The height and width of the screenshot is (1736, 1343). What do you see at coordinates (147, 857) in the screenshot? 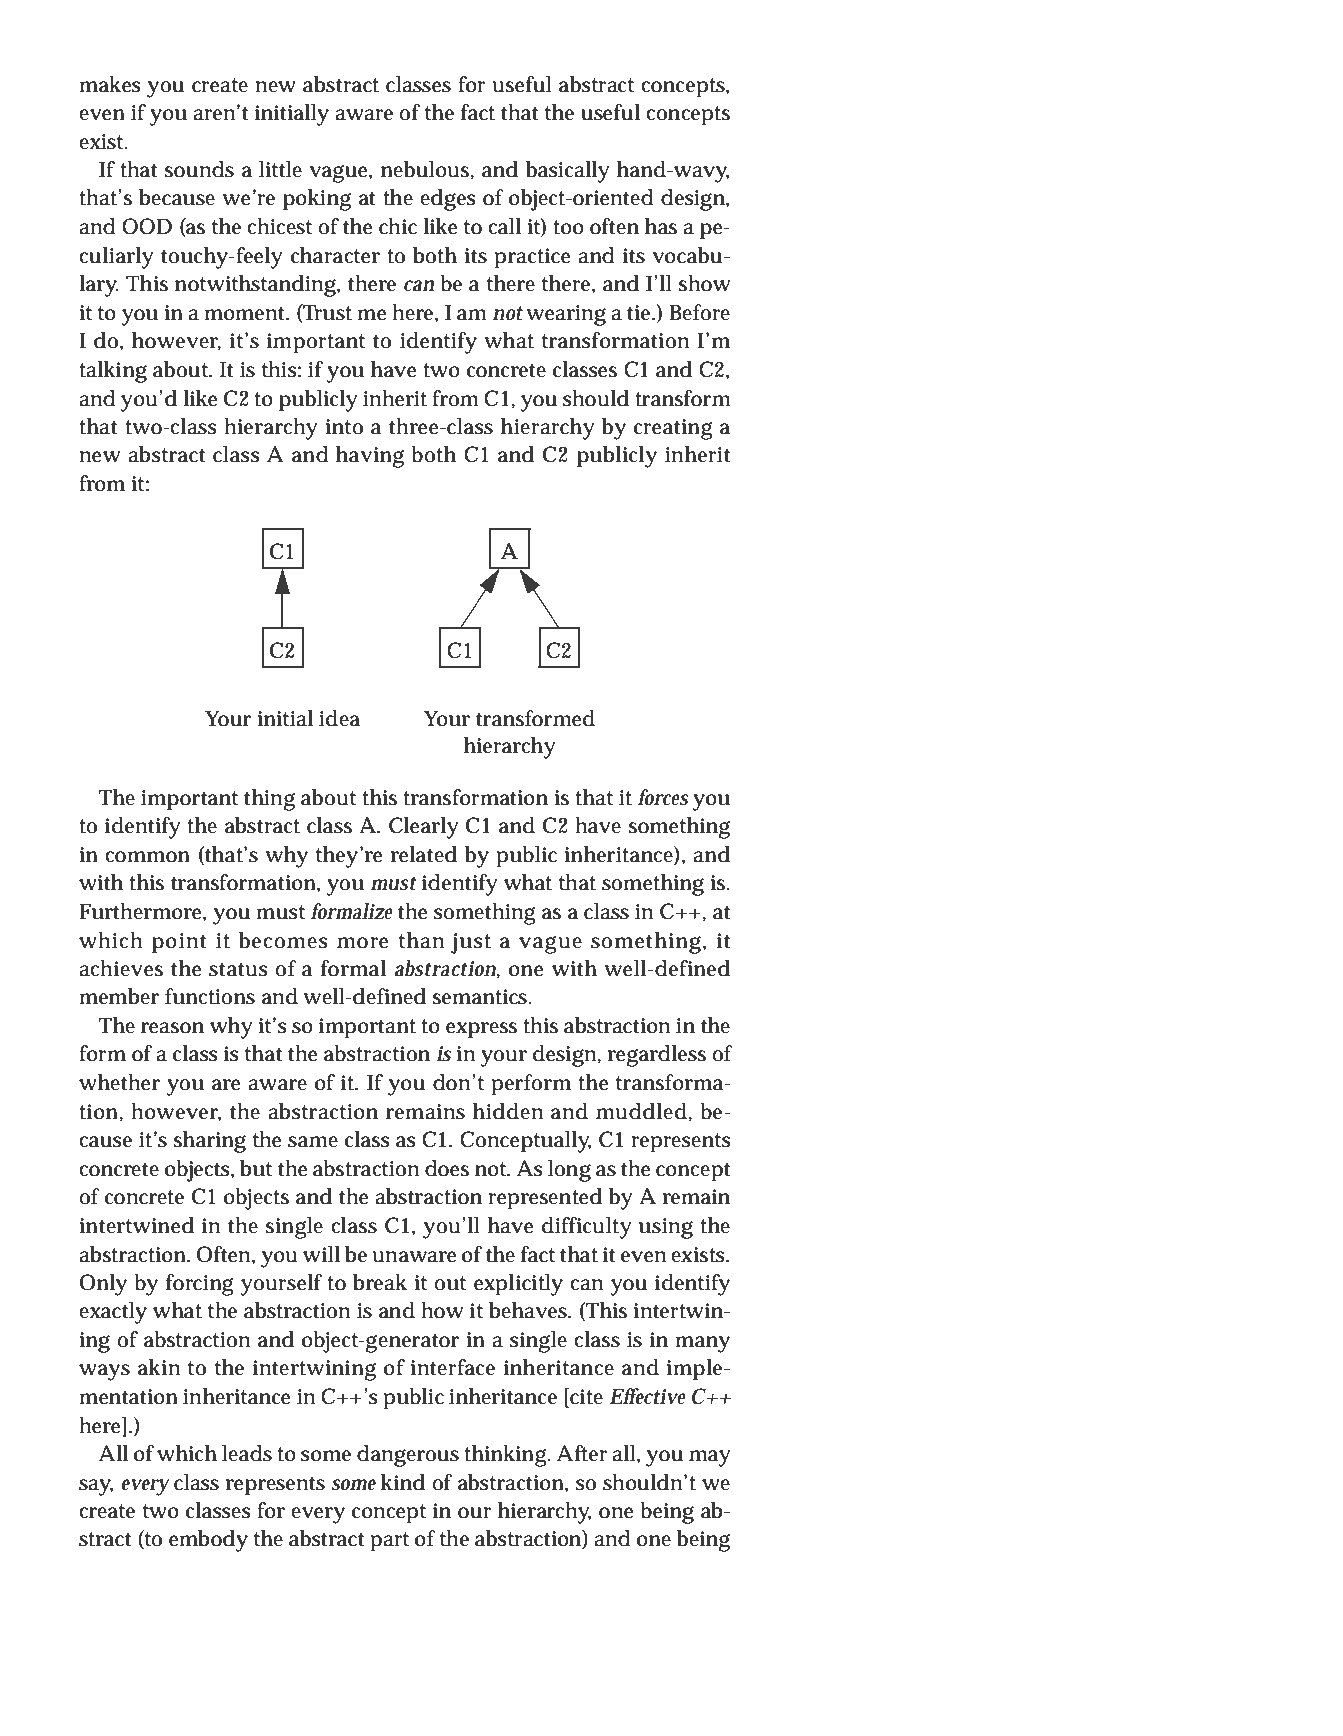
I see `common` at bounding box center [147, 857].
